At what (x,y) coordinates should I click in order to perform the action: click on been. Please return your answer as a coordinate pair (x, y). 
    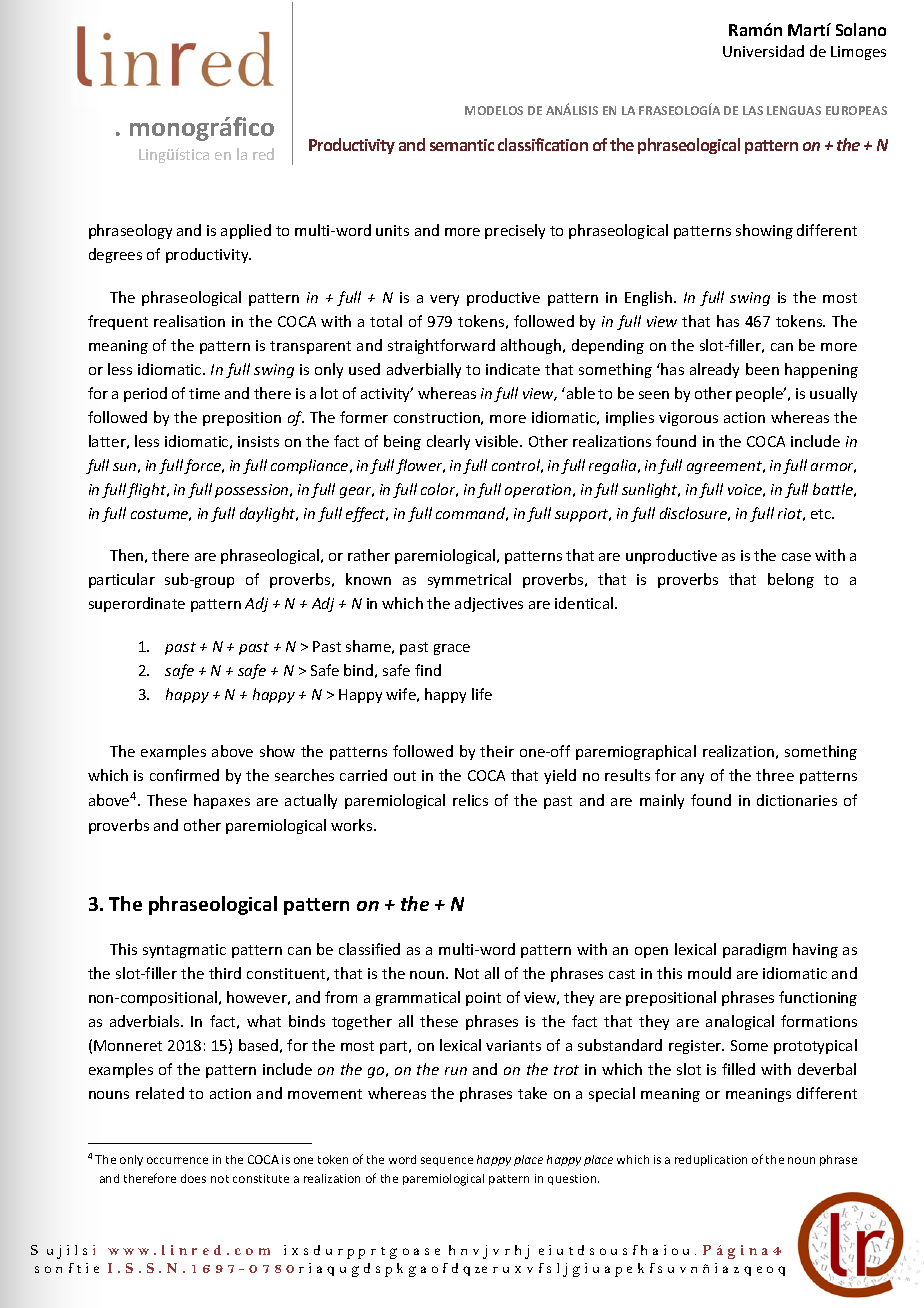
    Looking at the image, I should click on (762, 369).
